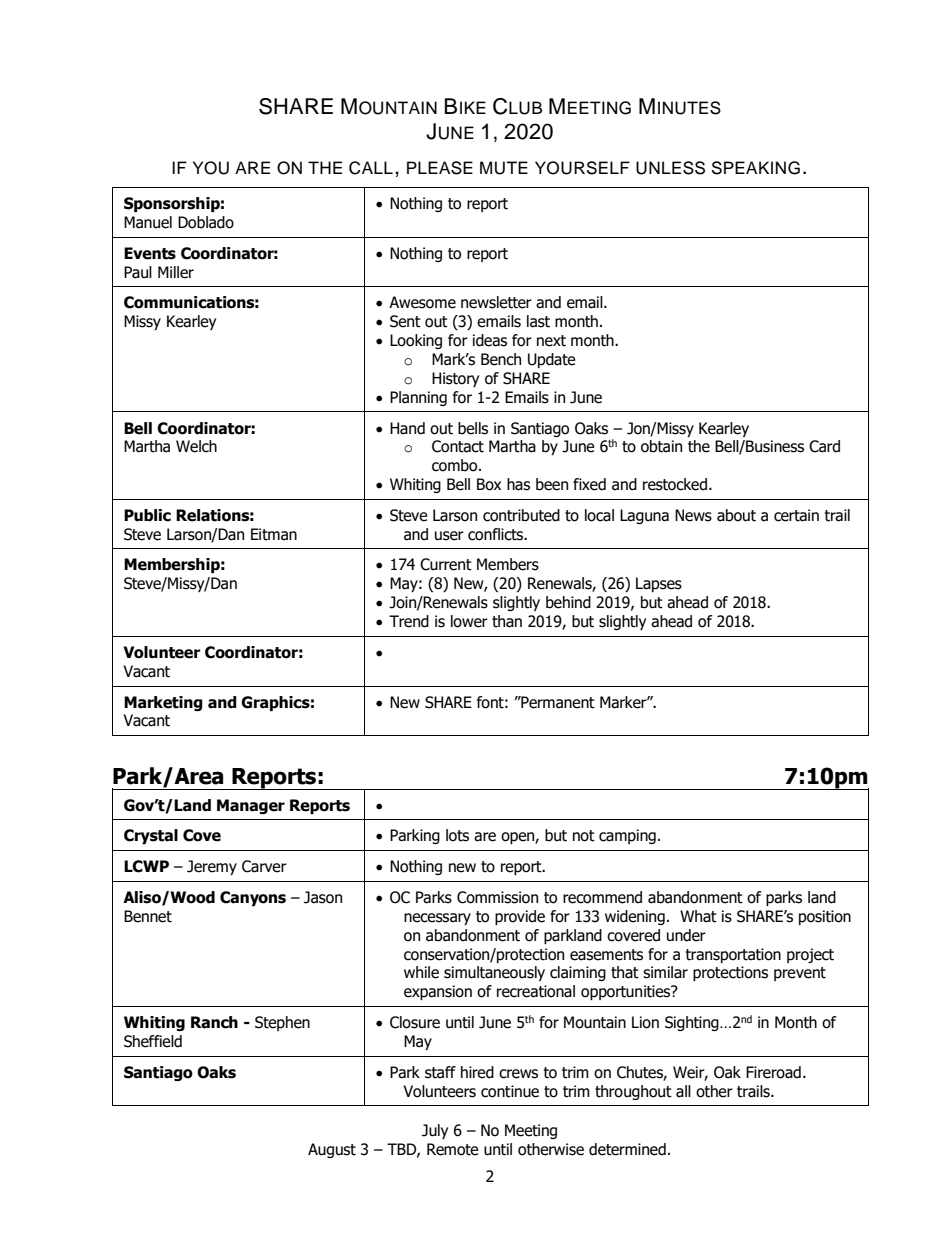 This screenshot has width=952, height=1233. What do you see at coordinates (446, 564) in the screenshot?
I see `Current` at bounding box center [446, 564].
